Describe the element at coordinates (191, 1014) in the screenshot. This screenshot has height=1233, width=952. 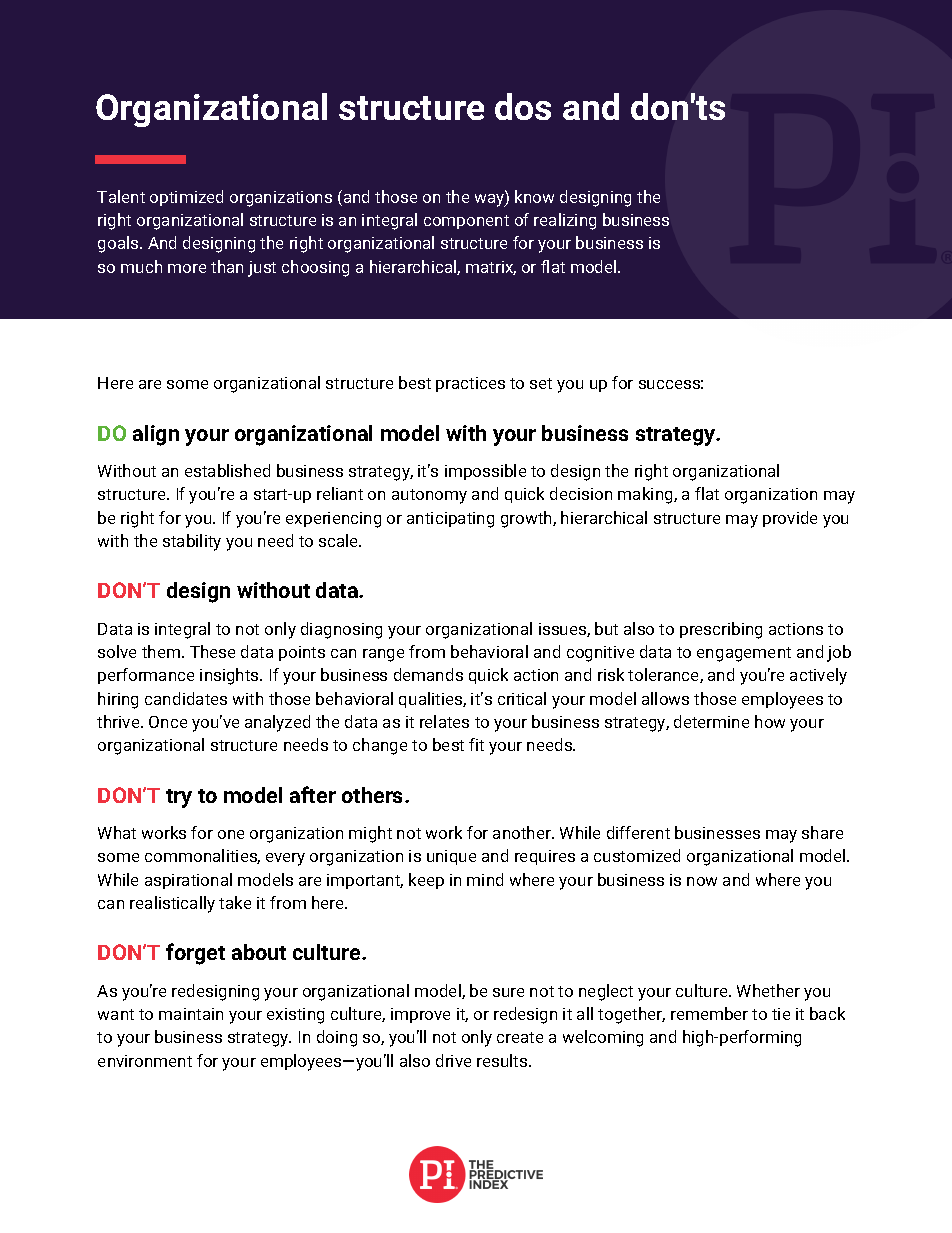
I see `maintain` at that location.
